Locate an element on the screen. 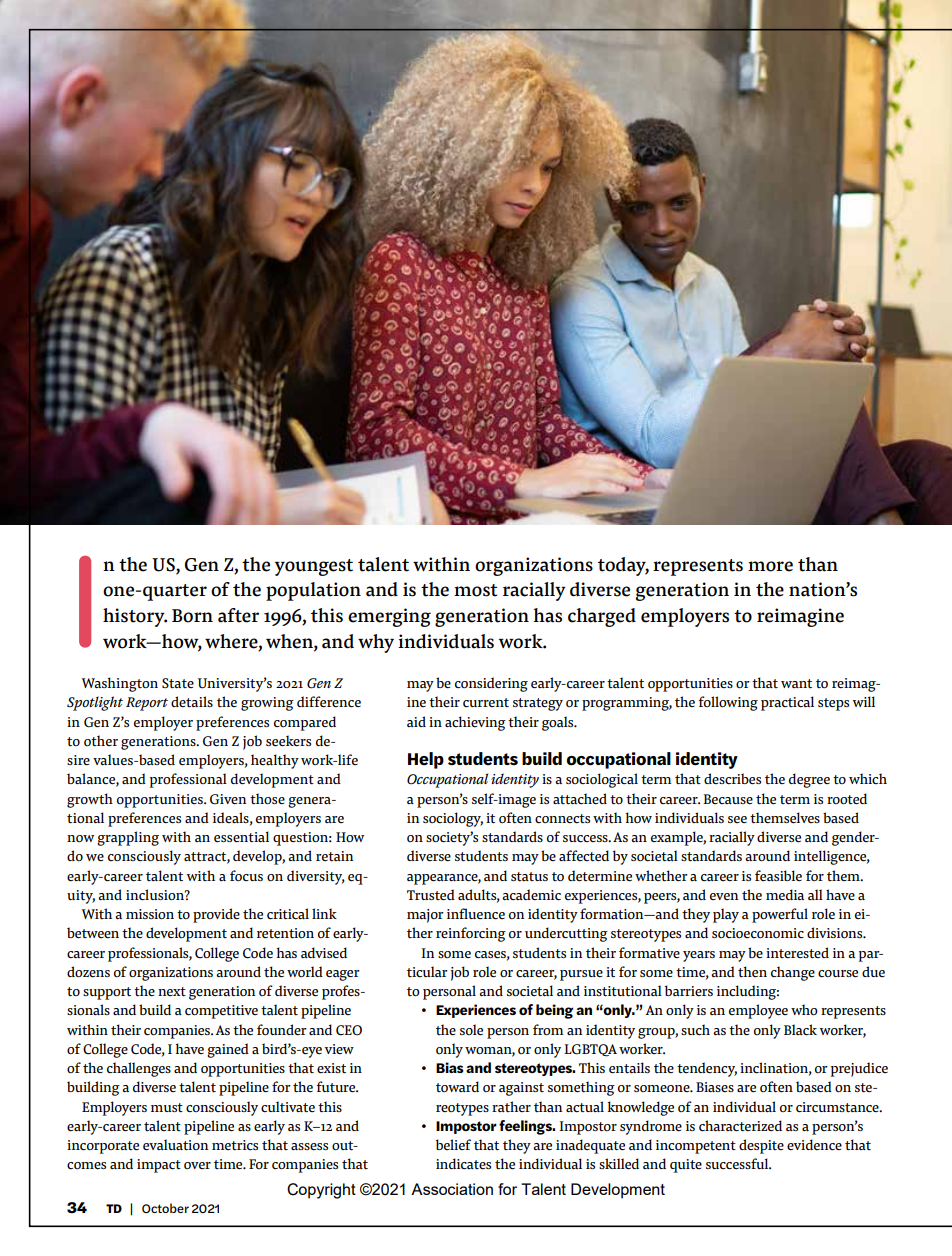 The image size is (952, 1256). Born is located at coordinates (192, 616).
